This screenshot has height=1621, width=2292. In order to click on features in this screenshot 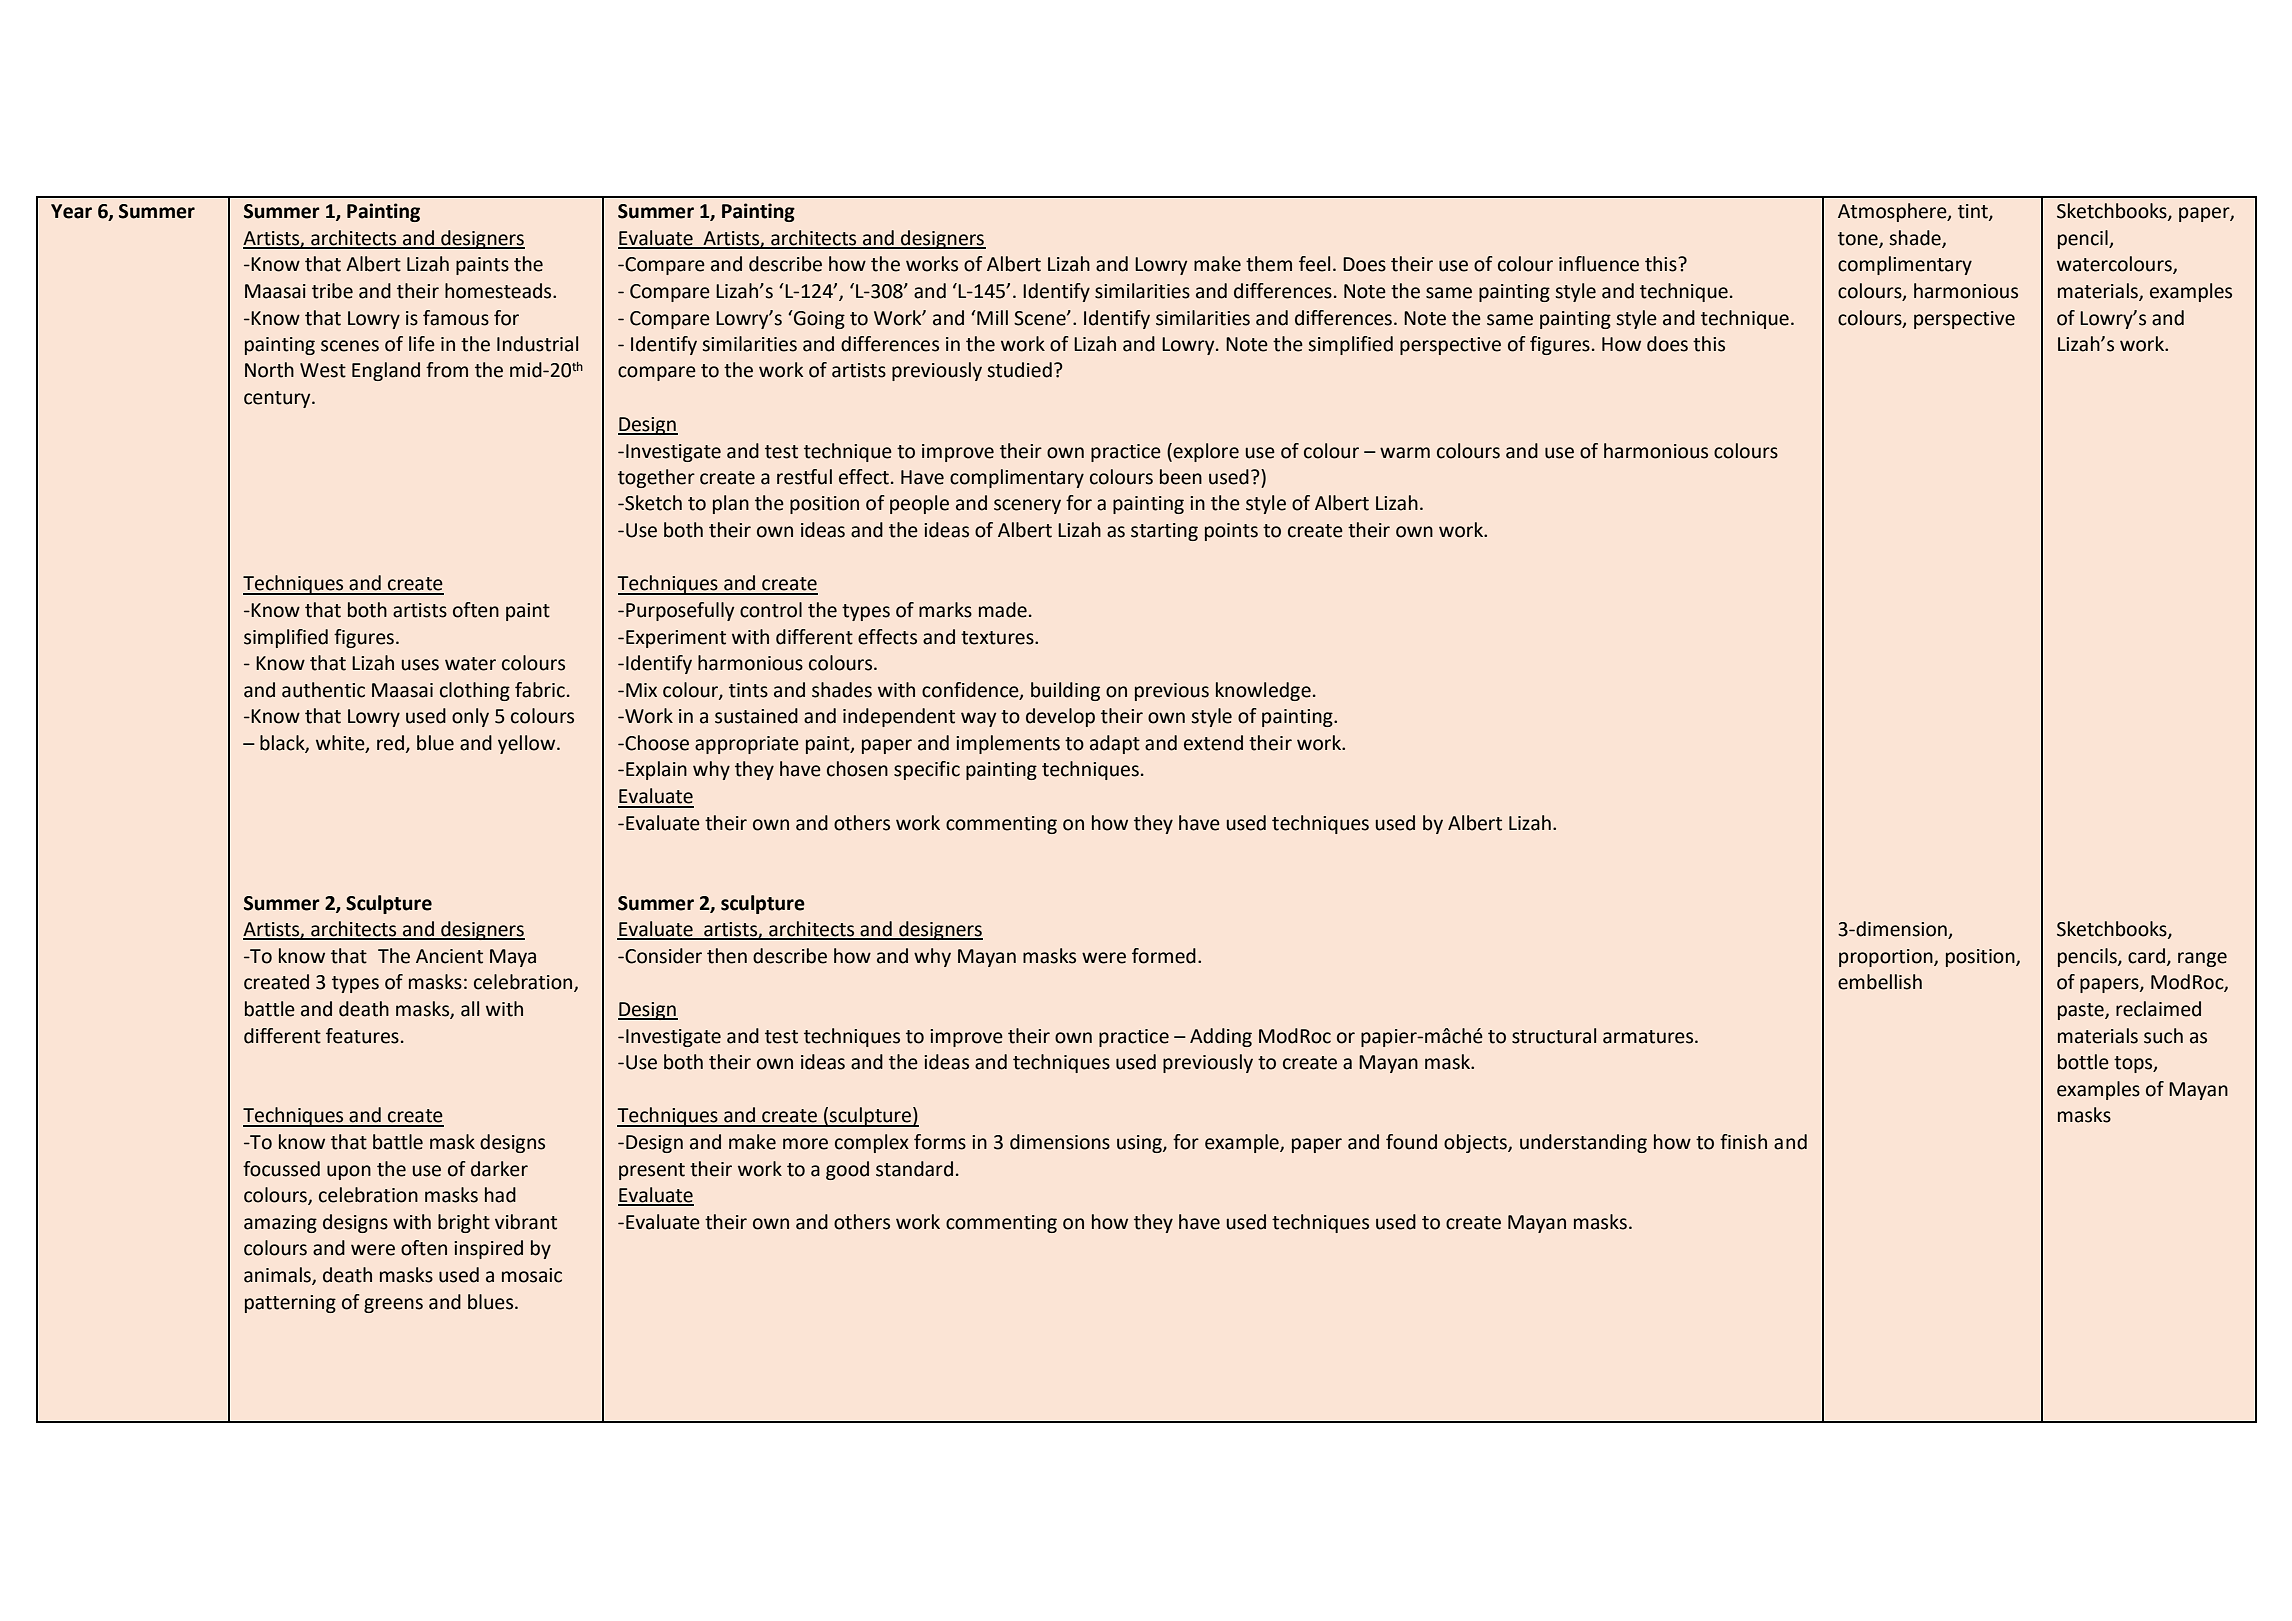, I will do `click(362, 1036)`.
